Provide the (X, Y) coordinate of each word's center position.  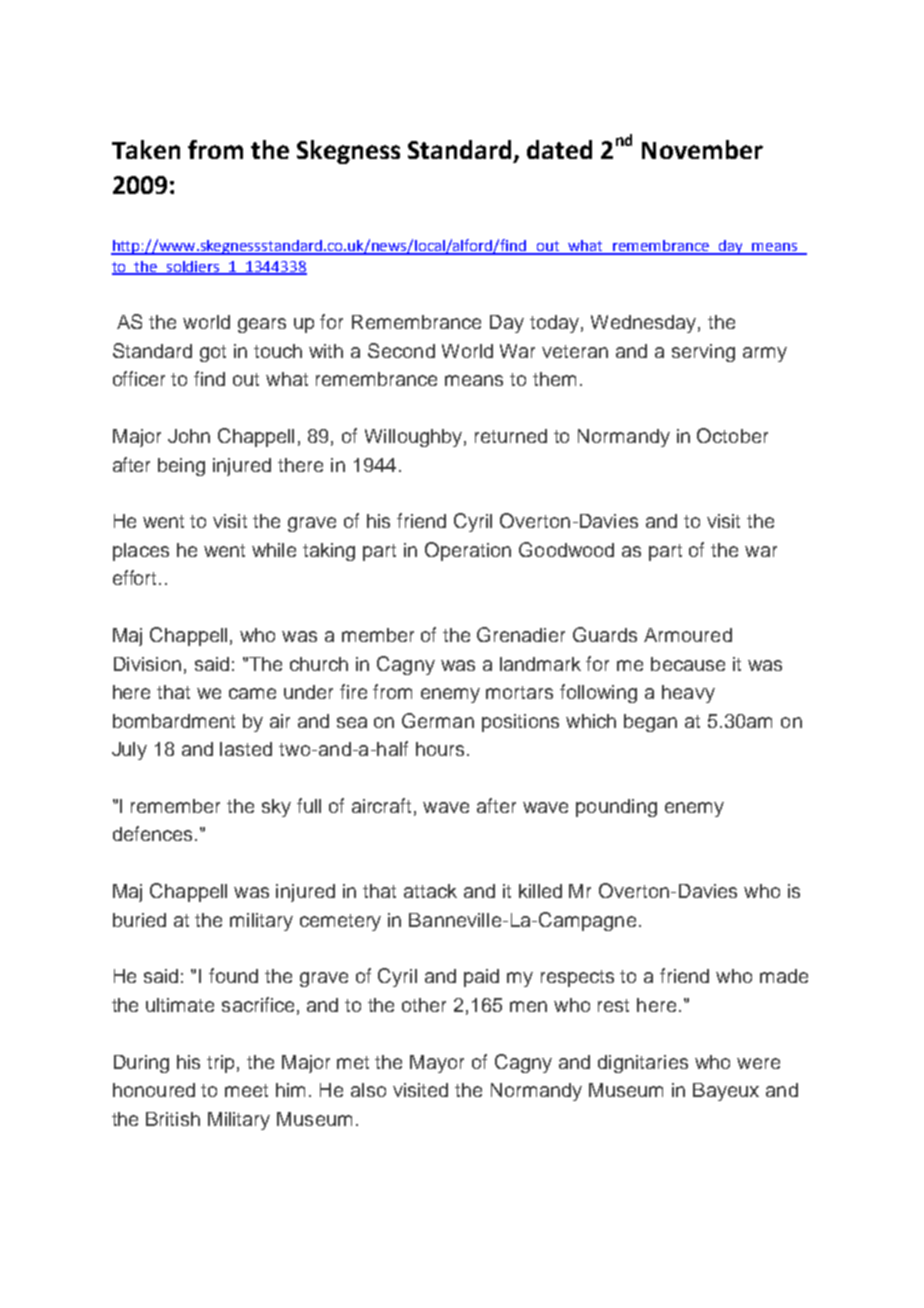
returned (511, 436)
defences (152, 833)
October (732, 435)
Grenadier (521, 634)
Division (147, 664)
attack (430, 891)
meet (246, 1090)
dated (559, 149)
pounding (616, 808)
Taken (146, 149)
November (702, 149)
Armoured (688, 635)
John (189, 436)
